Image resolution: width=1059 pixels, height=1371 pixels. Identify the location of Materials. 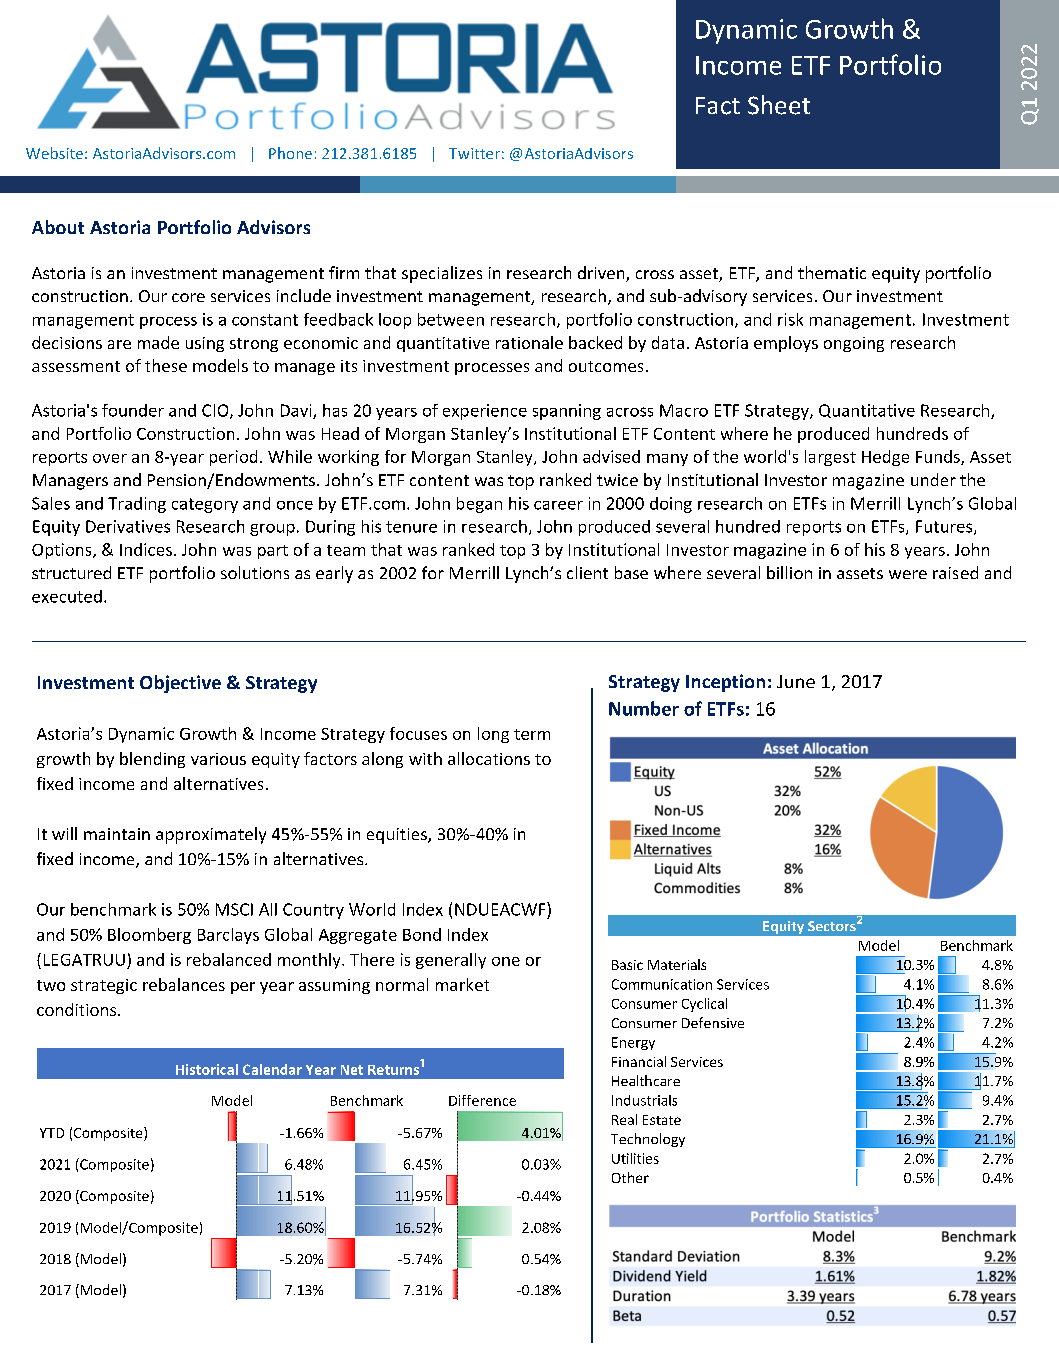
(677, 964).
